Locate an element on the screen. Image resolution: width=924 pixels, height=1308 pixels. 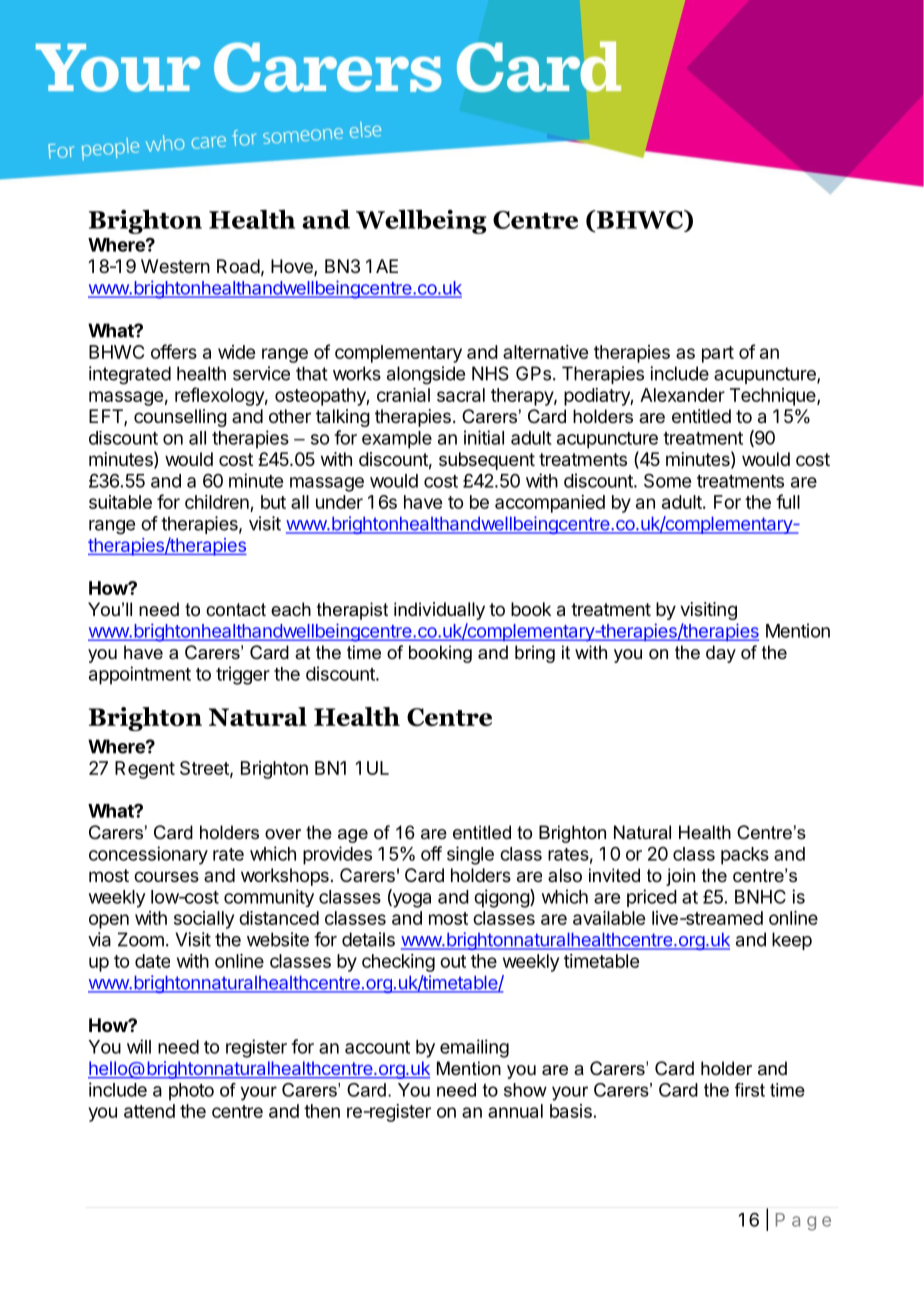
appointment is located at coordinates (140, 675).
